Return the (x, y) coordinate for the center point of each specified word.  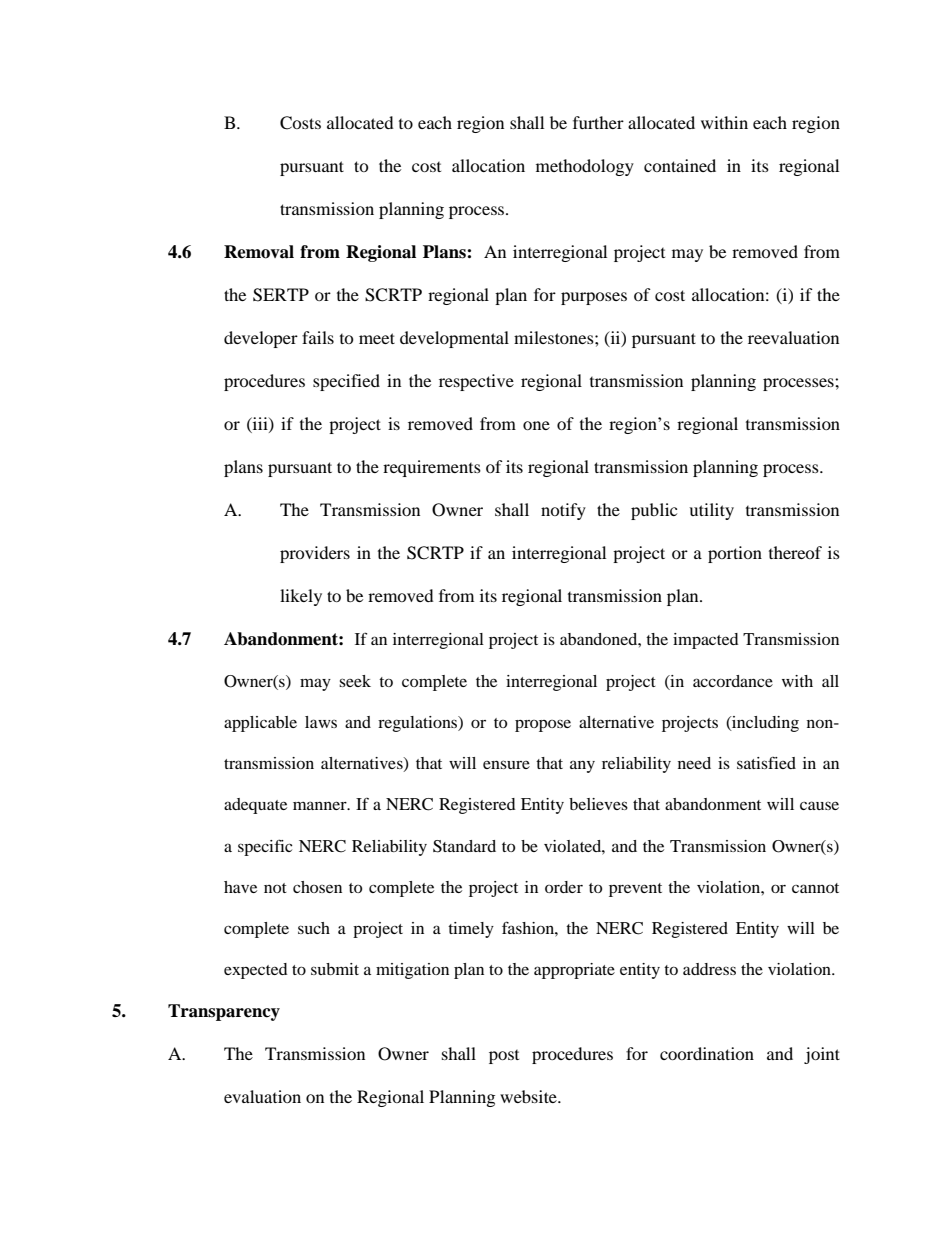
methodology (585, 167)
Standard (464, 846)
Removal (259, 252)
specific (265, 847)
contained (680, 165)
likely (301, 597)
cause (819, 805)
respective (476, 382)
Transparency (224, 1012)
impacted (706, 641)
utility (711, 511)
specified (346, 382)
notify (563, 511)
